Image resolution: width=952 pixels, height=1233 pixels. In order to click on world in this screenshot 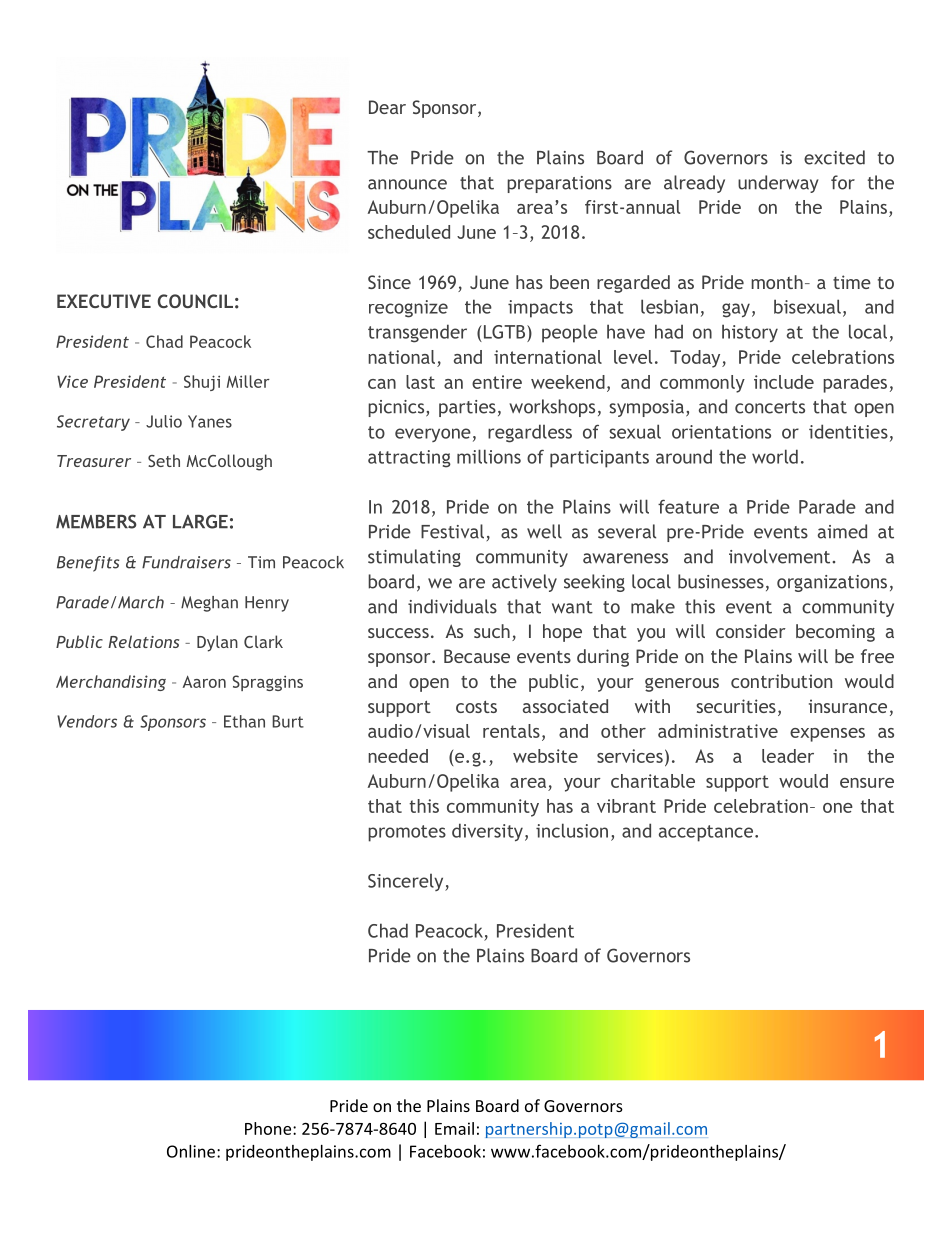, I will do `click(775, 456)`.
